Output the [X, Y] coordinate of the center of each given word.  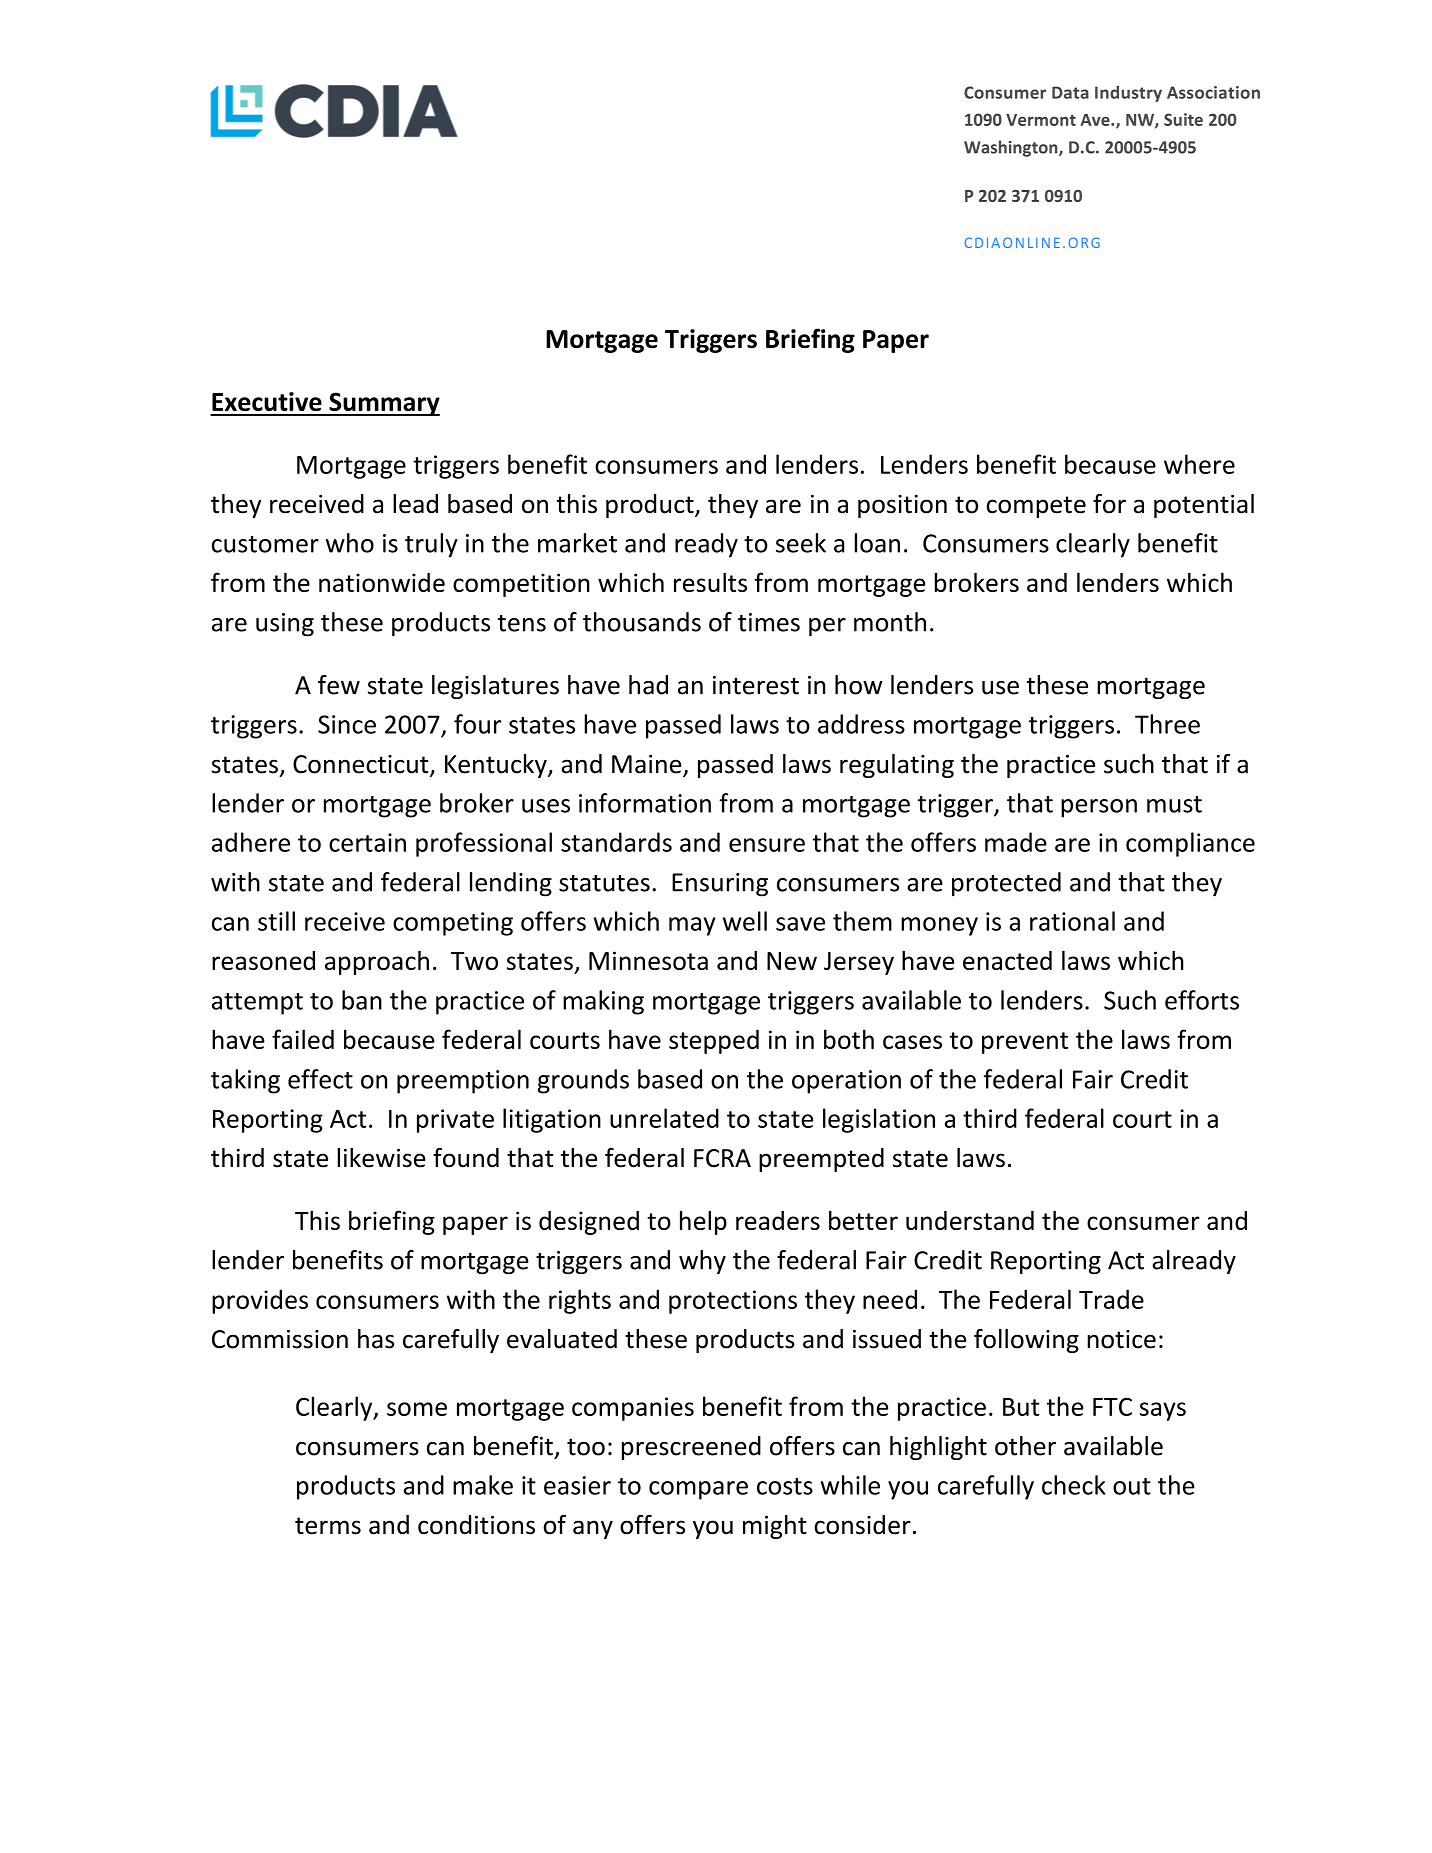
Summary [383, 404]
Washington [1012, 148]
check [1074, 1485]
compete [1036, 507]
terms [328, 1526]
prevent [1025, 1043]
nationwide [382, 582]
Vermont [1041, 120]
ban [362, 1000]
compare [698, 1490]
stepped [714, 1041]
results [710, 582]
